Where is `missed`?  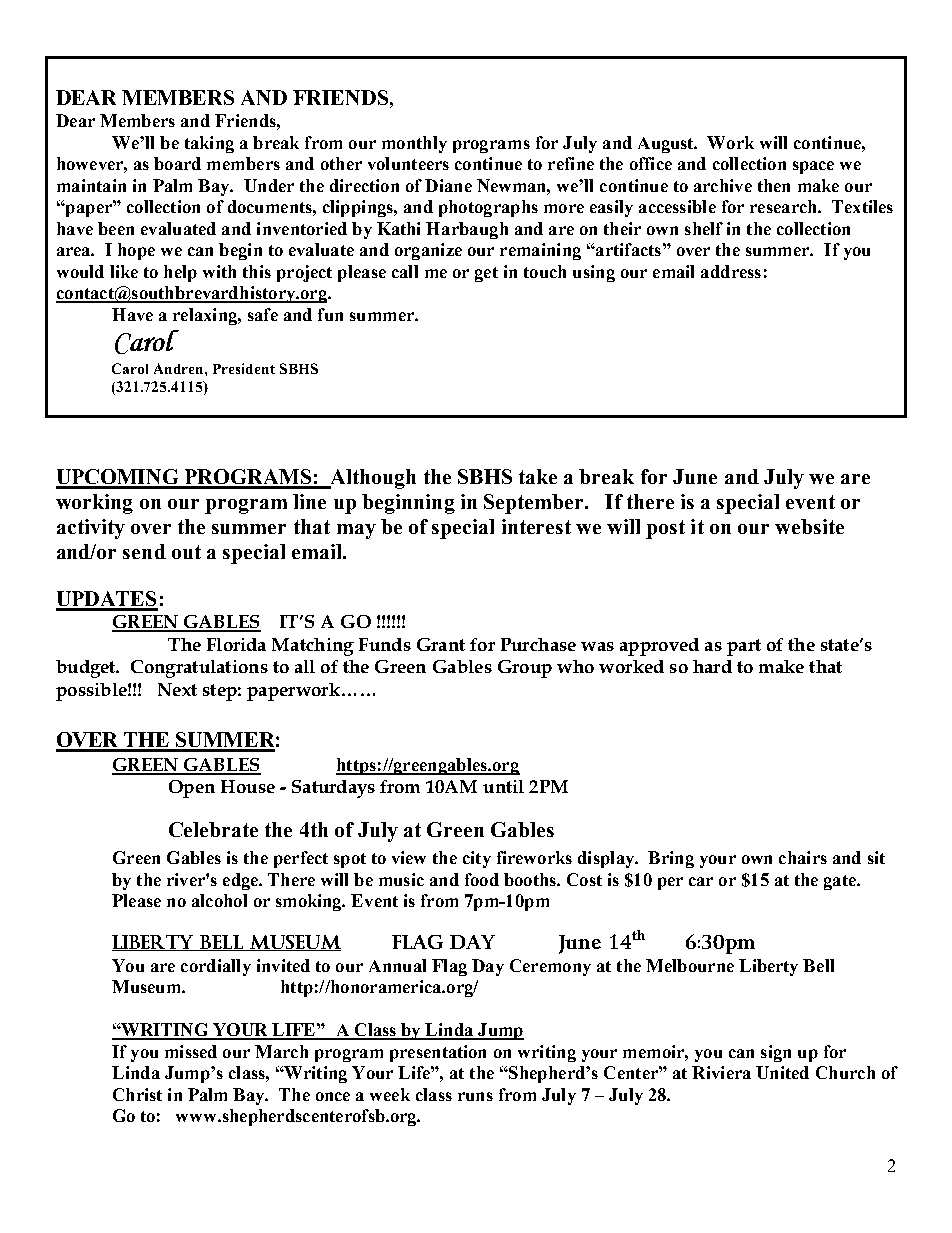 missed is located at coordinates (191, 1051).
